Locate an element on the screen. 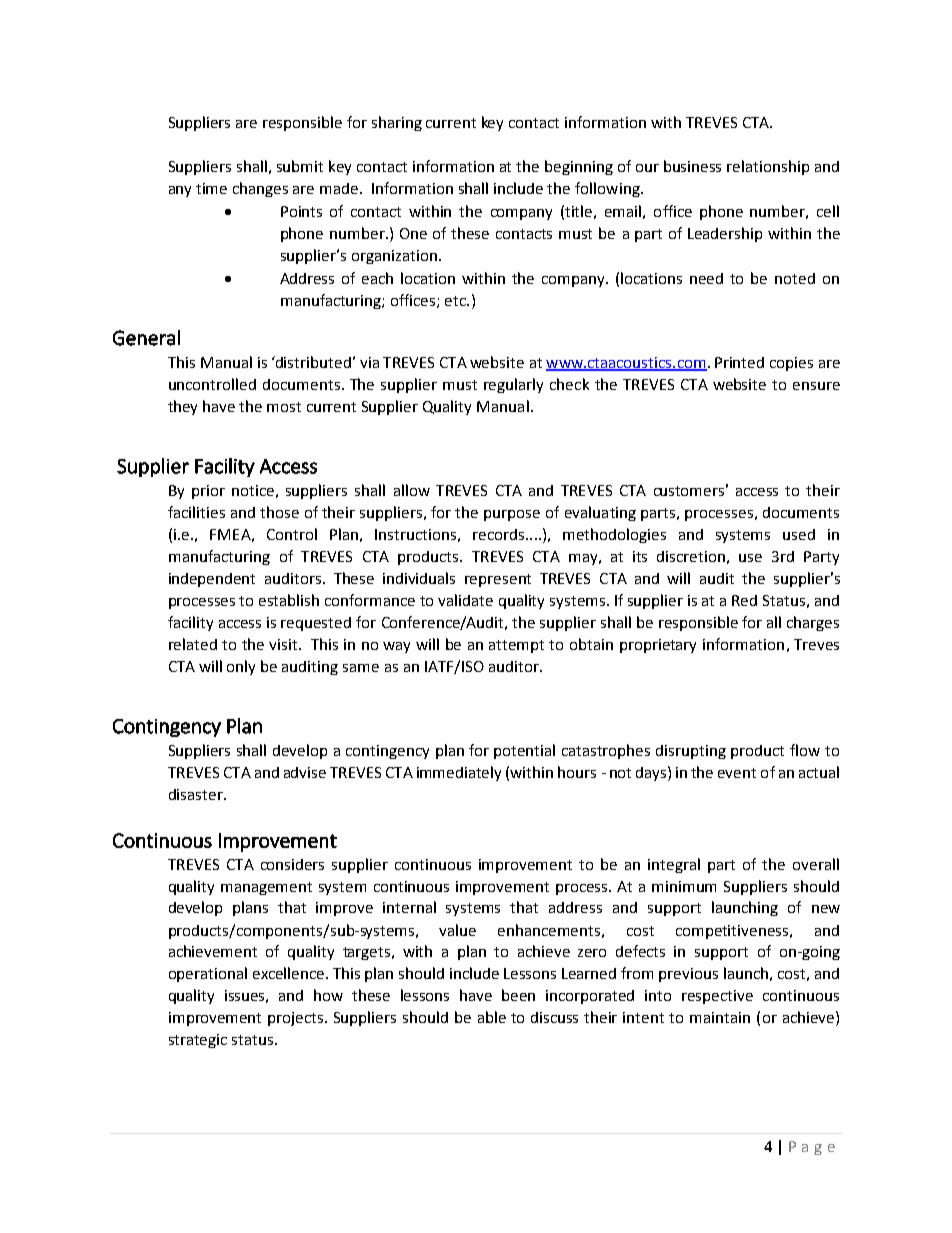 Image resolution: width=952 pixels, height=1233 pixels. maintain is located at coordinates (720, 1017).
